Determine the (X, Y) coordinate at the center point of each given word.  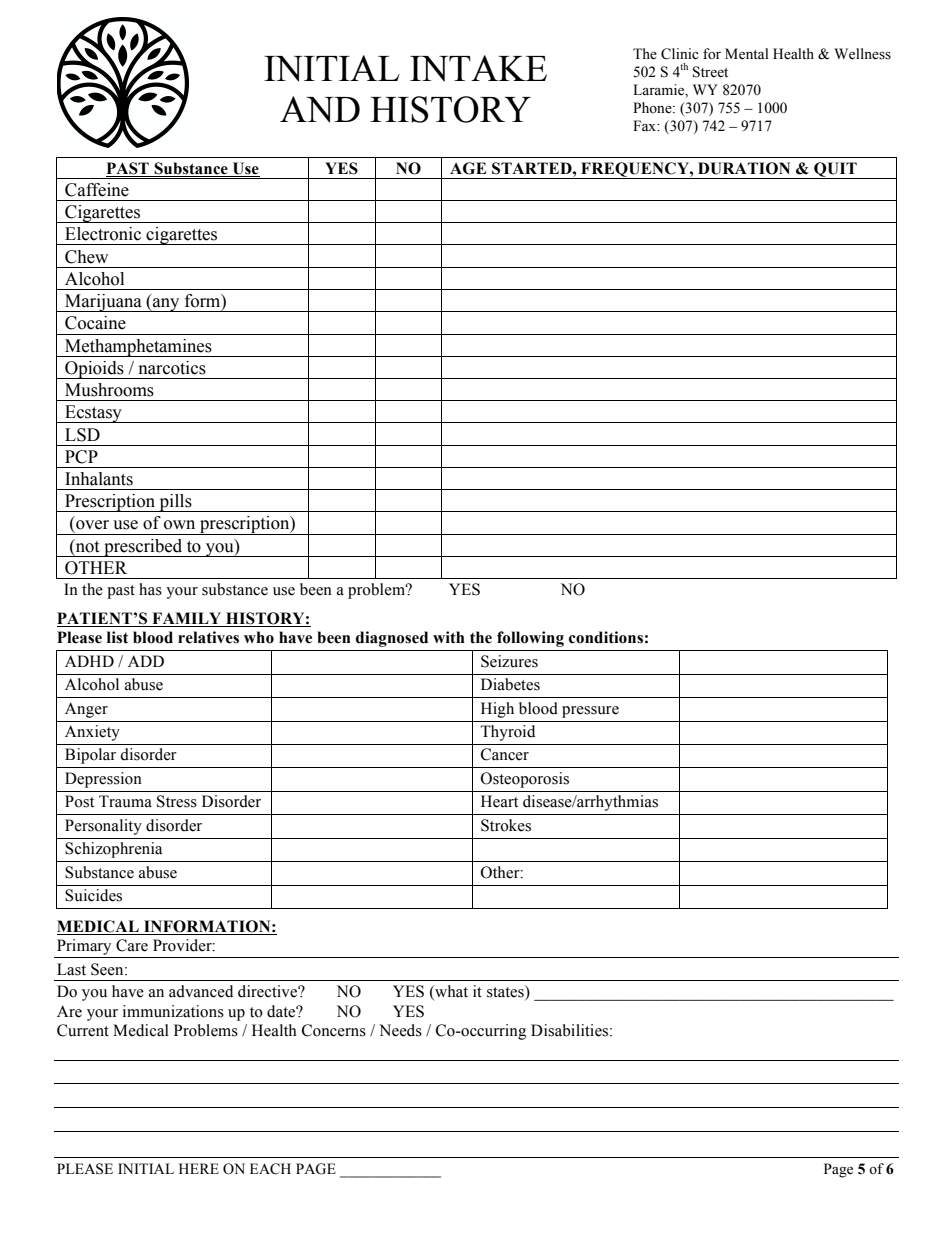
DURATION (744, 168)
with (449, 637)
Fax (646, 125)
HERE (199, 1168)
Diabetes (510, 684)
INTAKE (478, 68)
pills (175, 503)
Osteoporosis (525, 780)
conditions (606, 637)
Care (132, 945)
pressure (590, 712)
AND (320, 109)
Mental (747, 54)
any (166, 305)
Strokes (506, 825)
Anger (86, 710)
